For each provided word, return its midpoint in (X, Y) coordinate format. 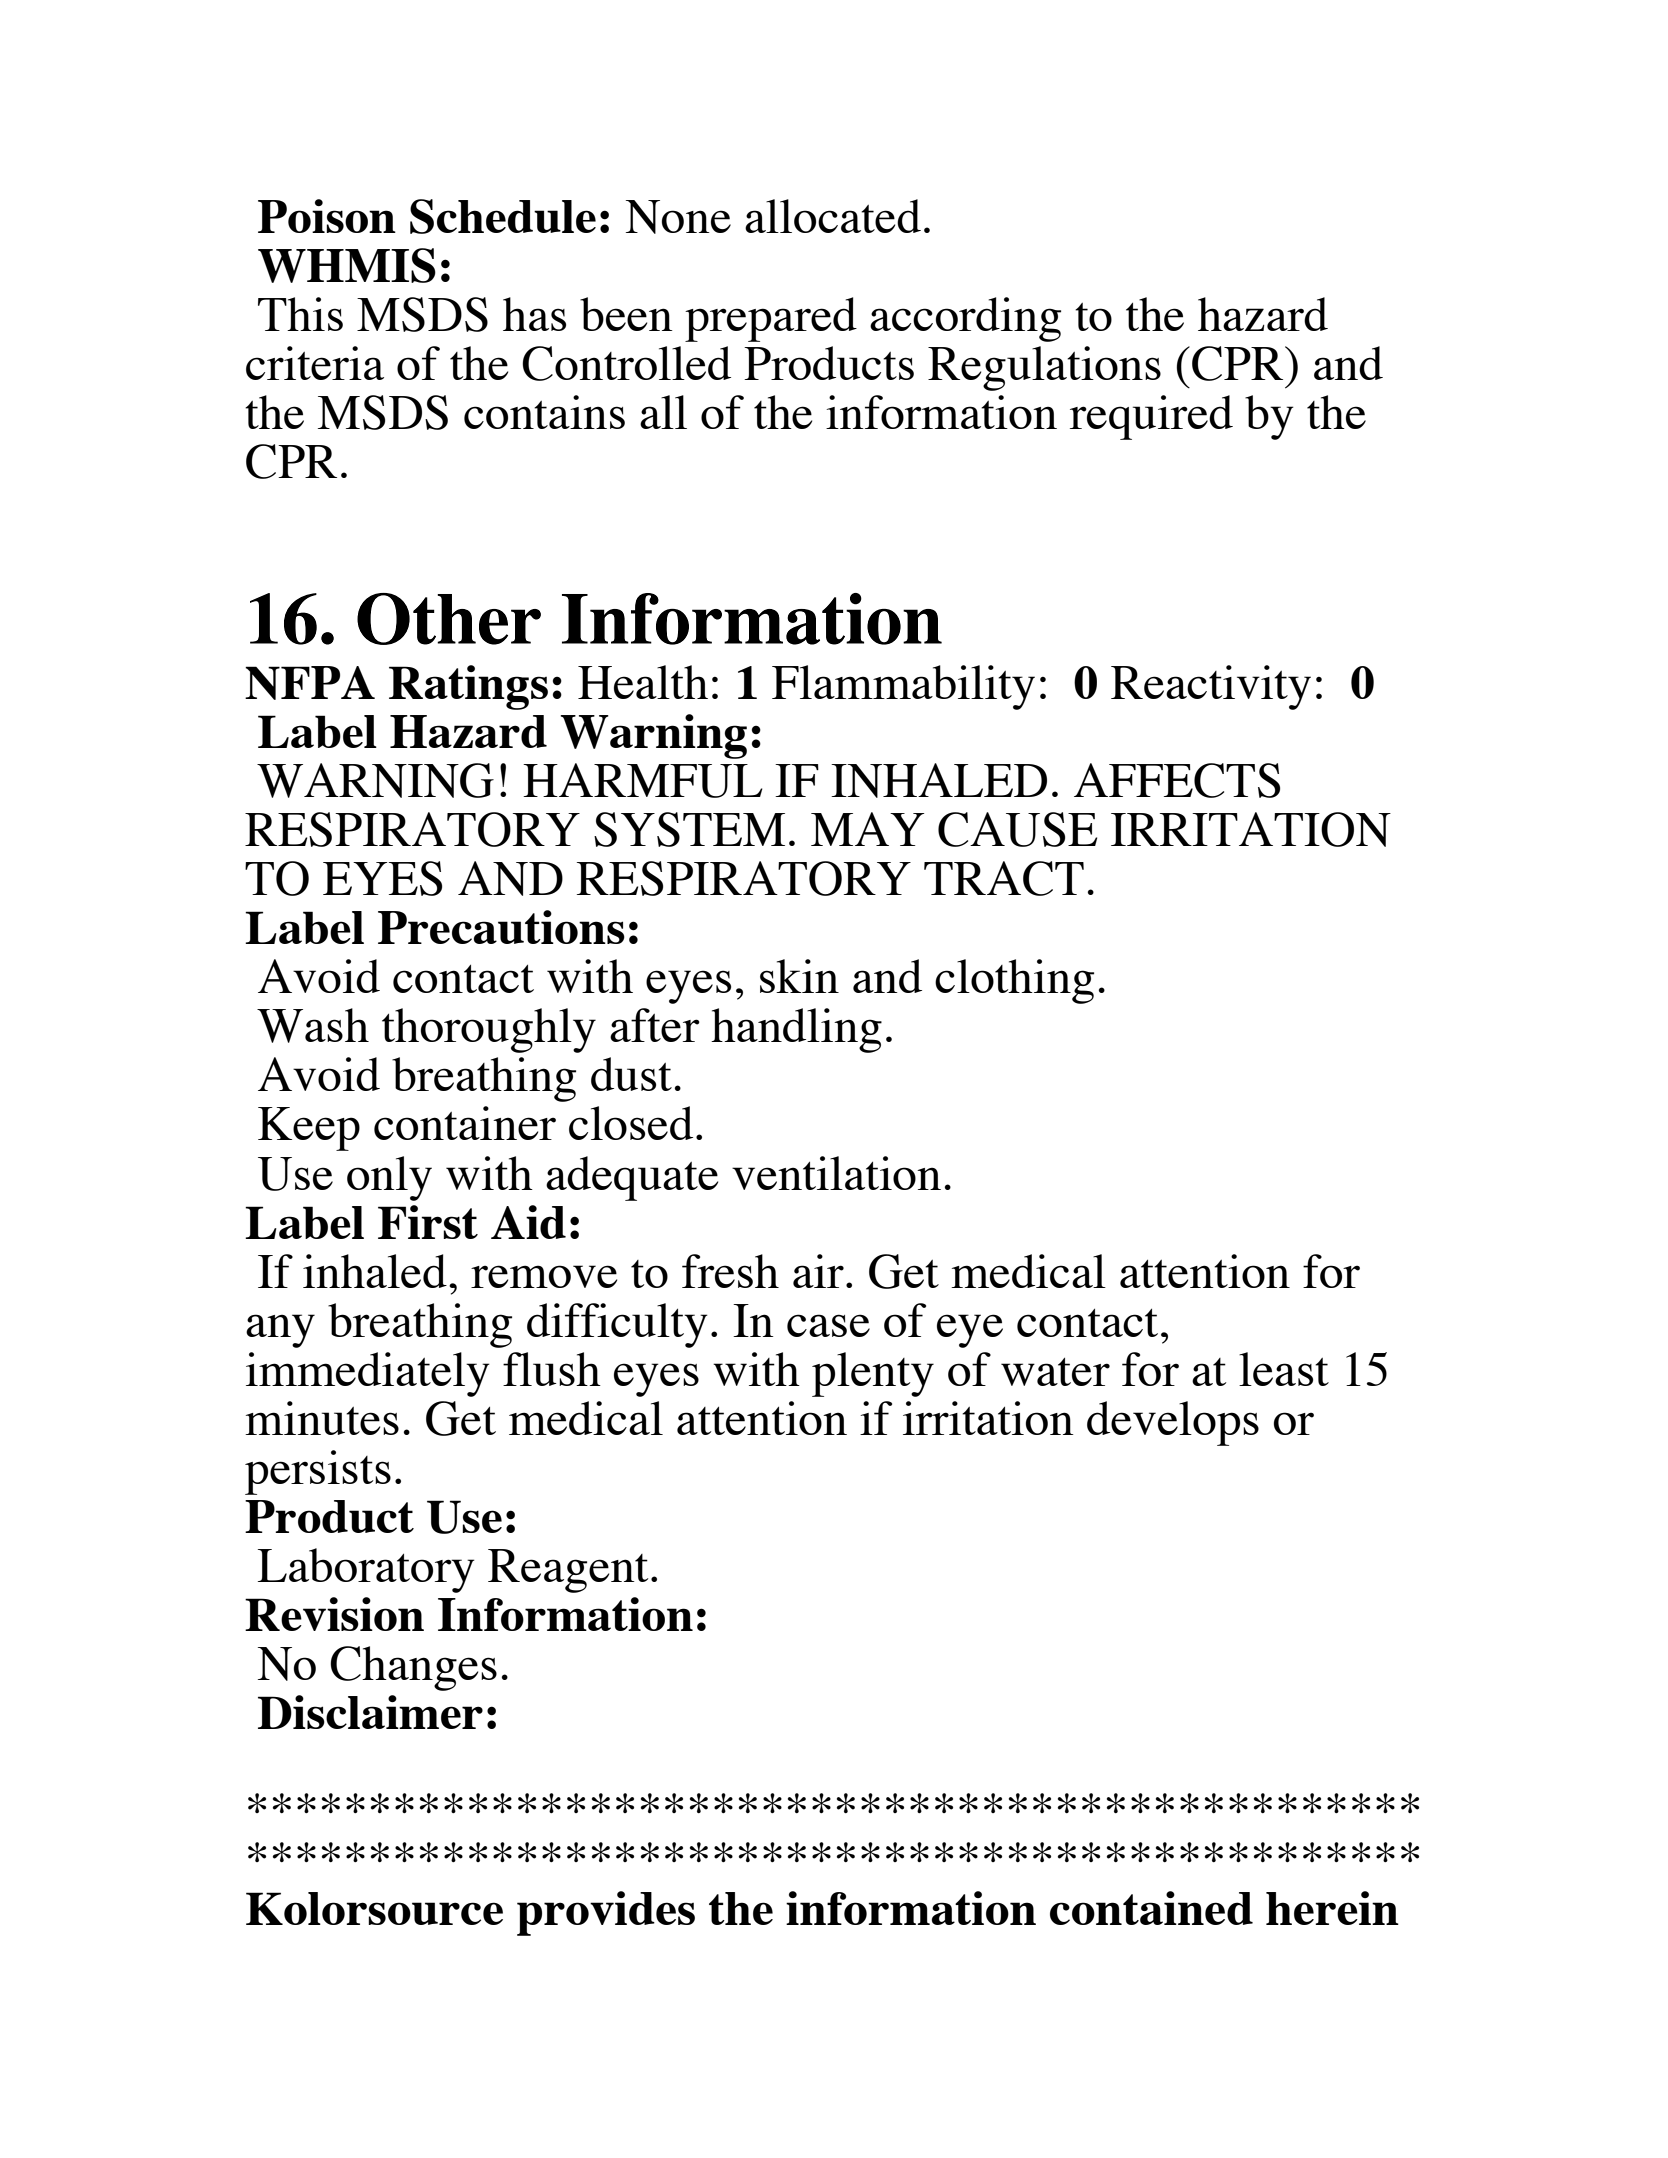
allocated (833, 216)
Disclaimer (370, 1712)
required (1151, 417)
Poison (327, 216)
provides (606, 1913)
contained (1151, 1908)
